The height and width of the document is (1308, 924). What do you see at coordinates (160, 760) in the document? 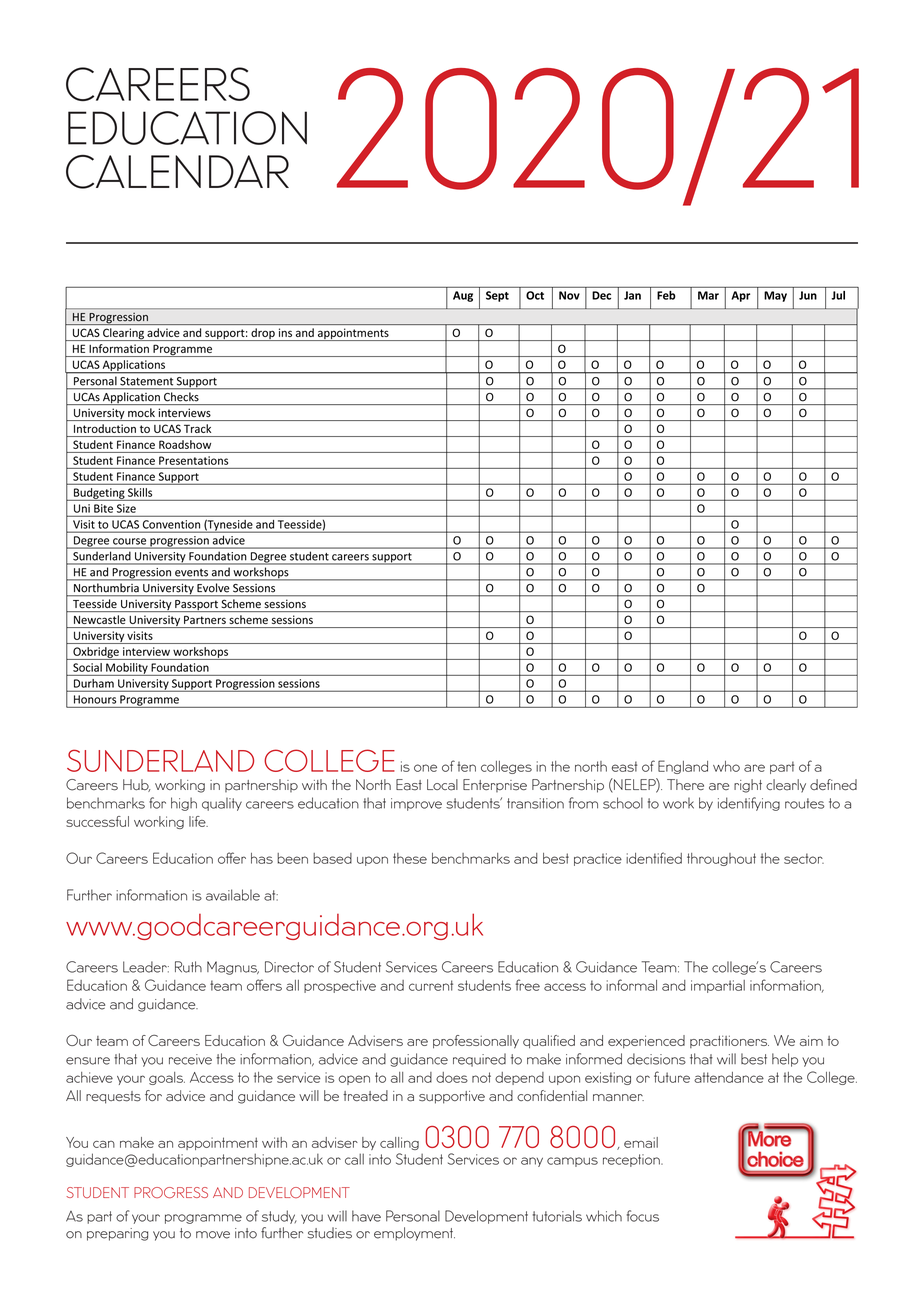
I see `SUNDERLAND` at bounding box center [160, 760].
